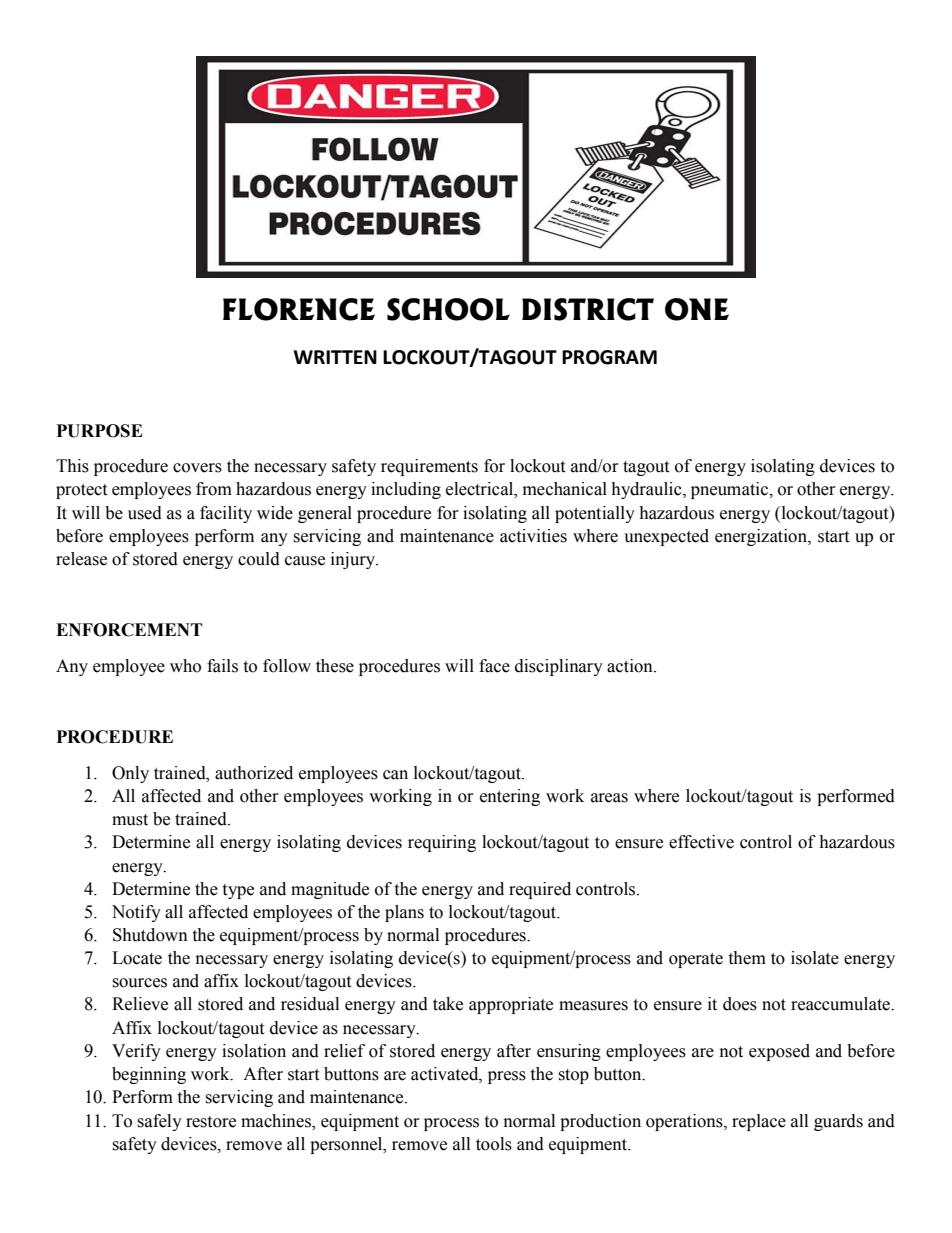 This image has width=952, height=1233. I want to click on ENFORCEMENT, so click(129, 630).
